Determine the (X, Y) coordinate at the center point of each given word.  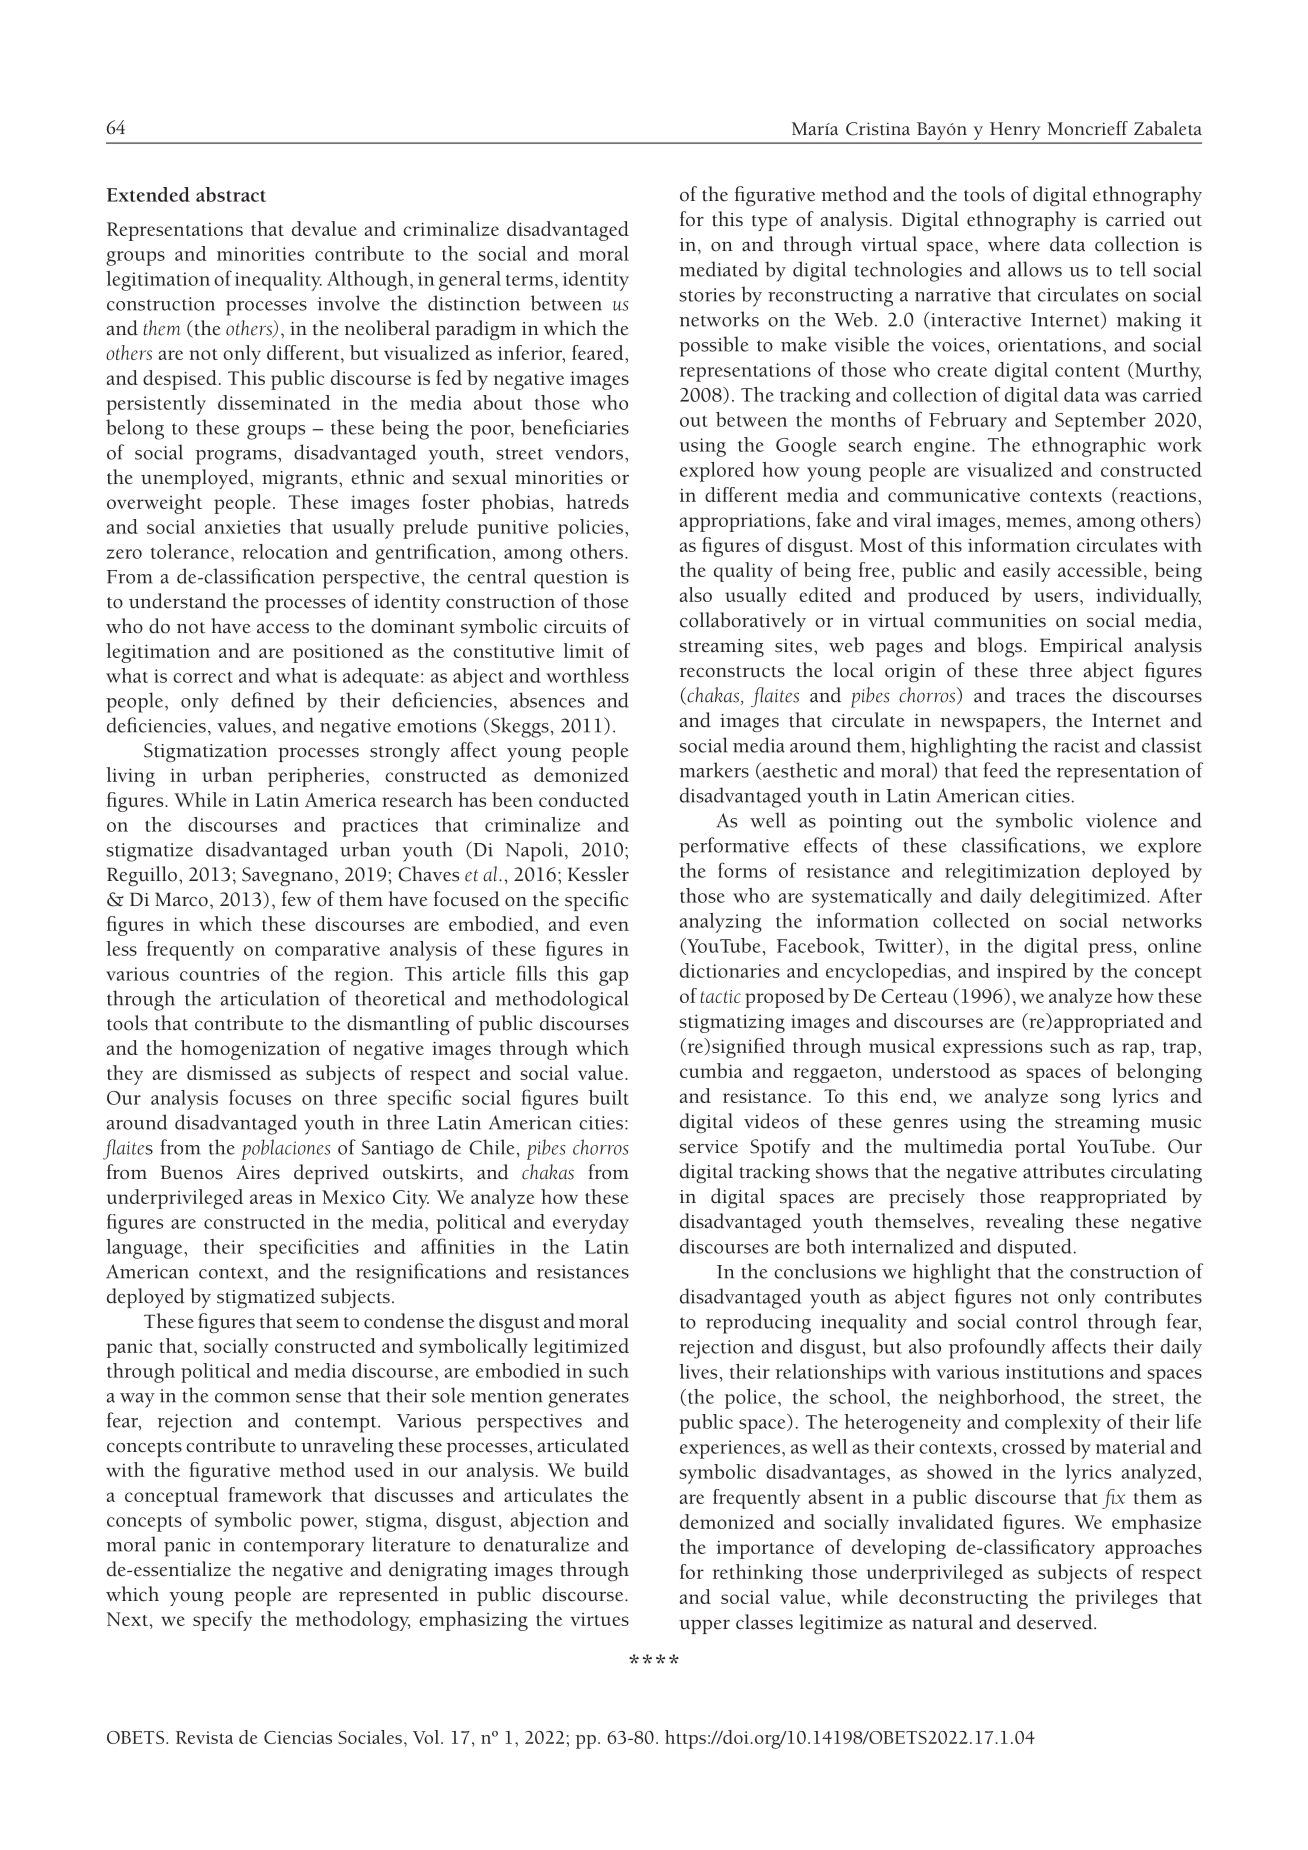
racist (1077, 746)
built (609, 1097)
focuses (260, 1097)
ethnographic (1089, 447)
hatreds (597, 501)
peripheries (316, 777)
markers (714, 770)
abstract (231, 194)
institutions (1055, 1372)
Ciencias (298, 1737)
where (1014, 244)
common (252, 1398)
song (1080, 1100)
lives (698, 1371)
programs (237, 457)
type (770, 223)
